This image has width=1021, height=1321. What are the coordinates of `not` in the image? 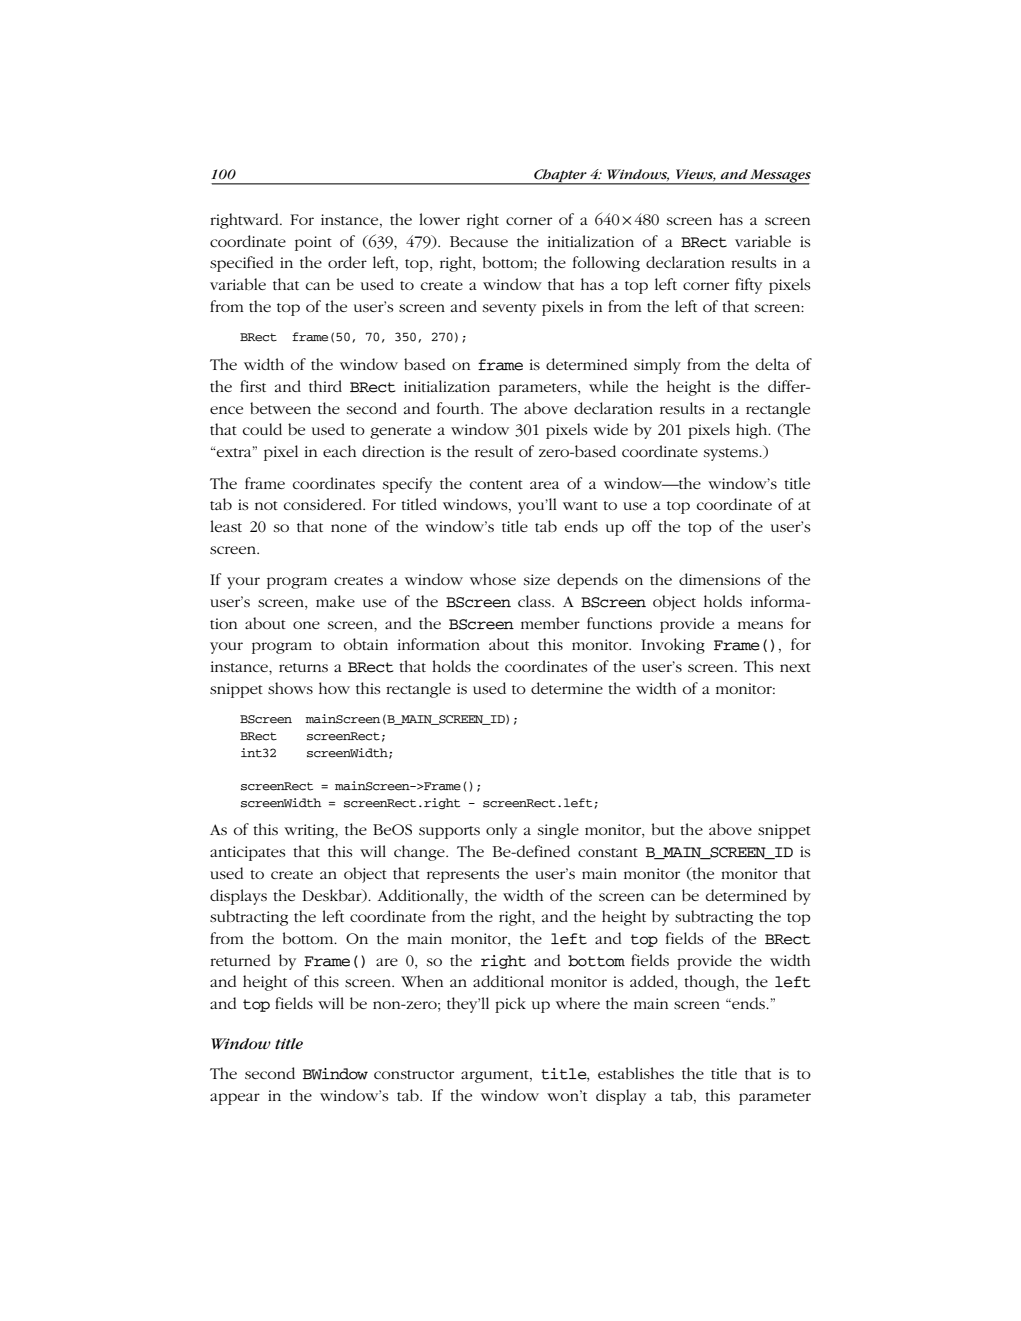 It's located at (266, 505).
